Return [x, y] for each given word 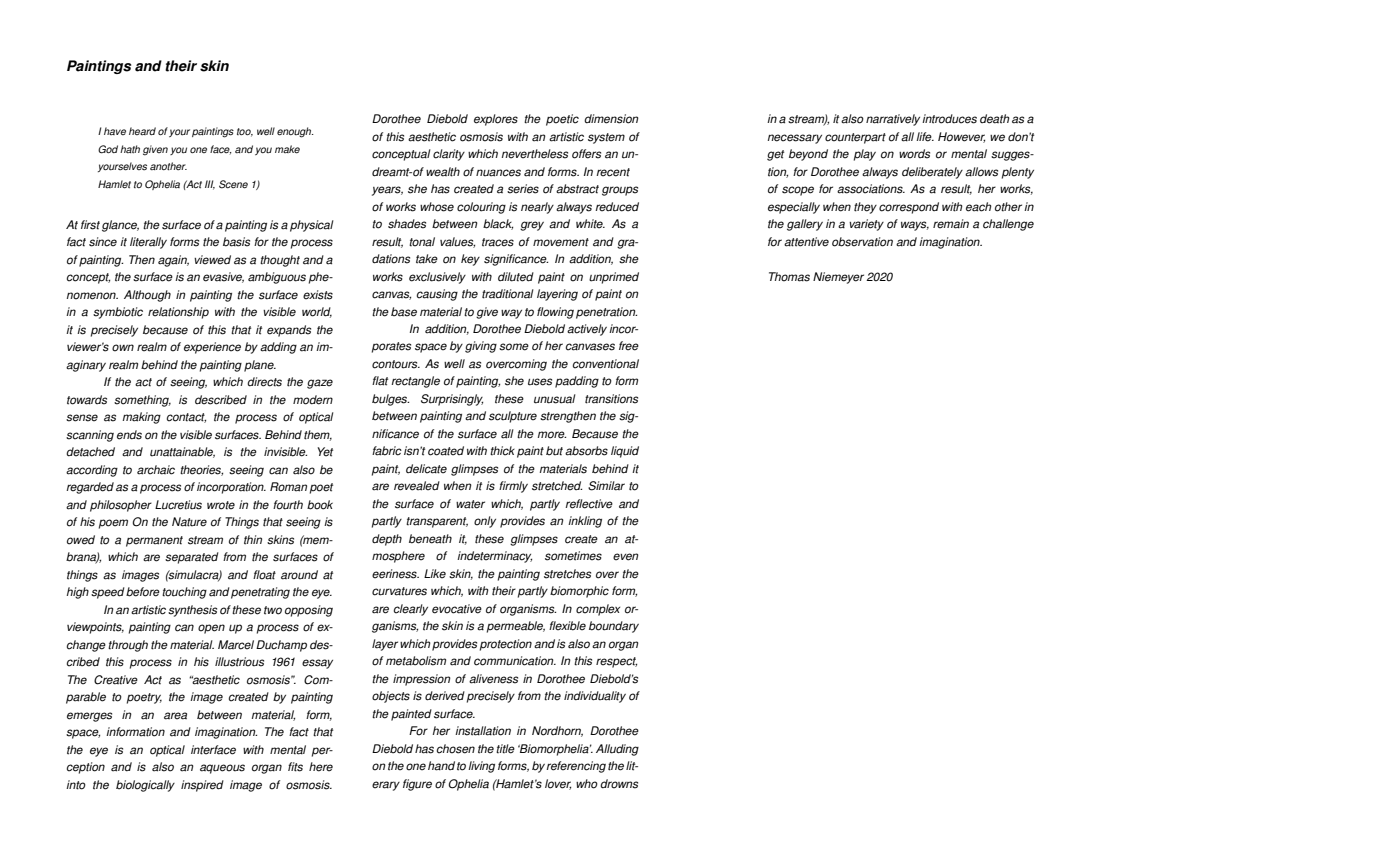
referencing [576, 767]
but [554, 451]
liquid [625, 452]
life [925, 137]
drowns [619, 784]
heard [142, 131]
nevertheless [535, 154]
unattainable [182, 452]
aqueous [222, 769]
